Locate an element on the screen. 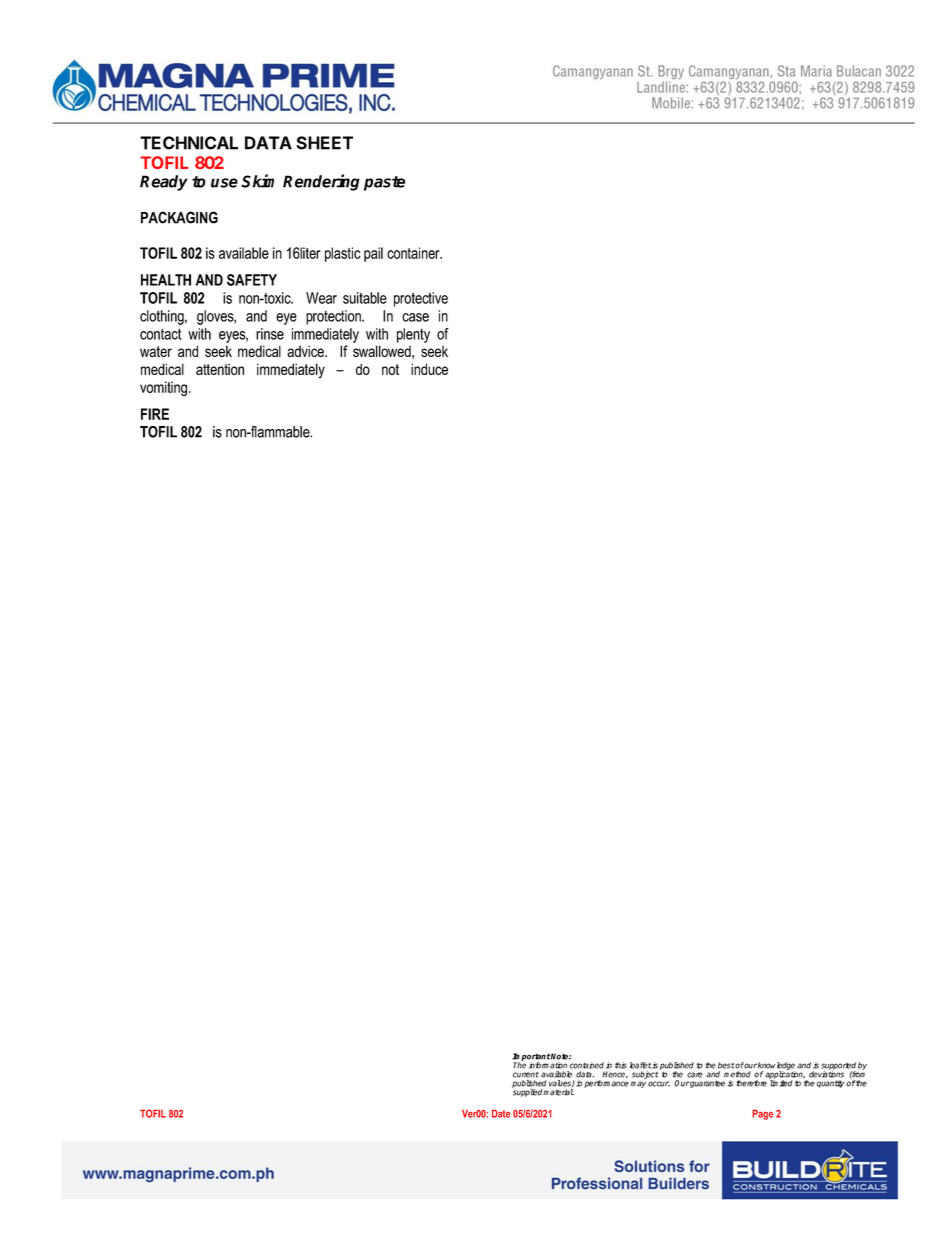 Image resolution: width=952 pixels, height=1233 pixels. contained is located at coordinates (587, 1065).
